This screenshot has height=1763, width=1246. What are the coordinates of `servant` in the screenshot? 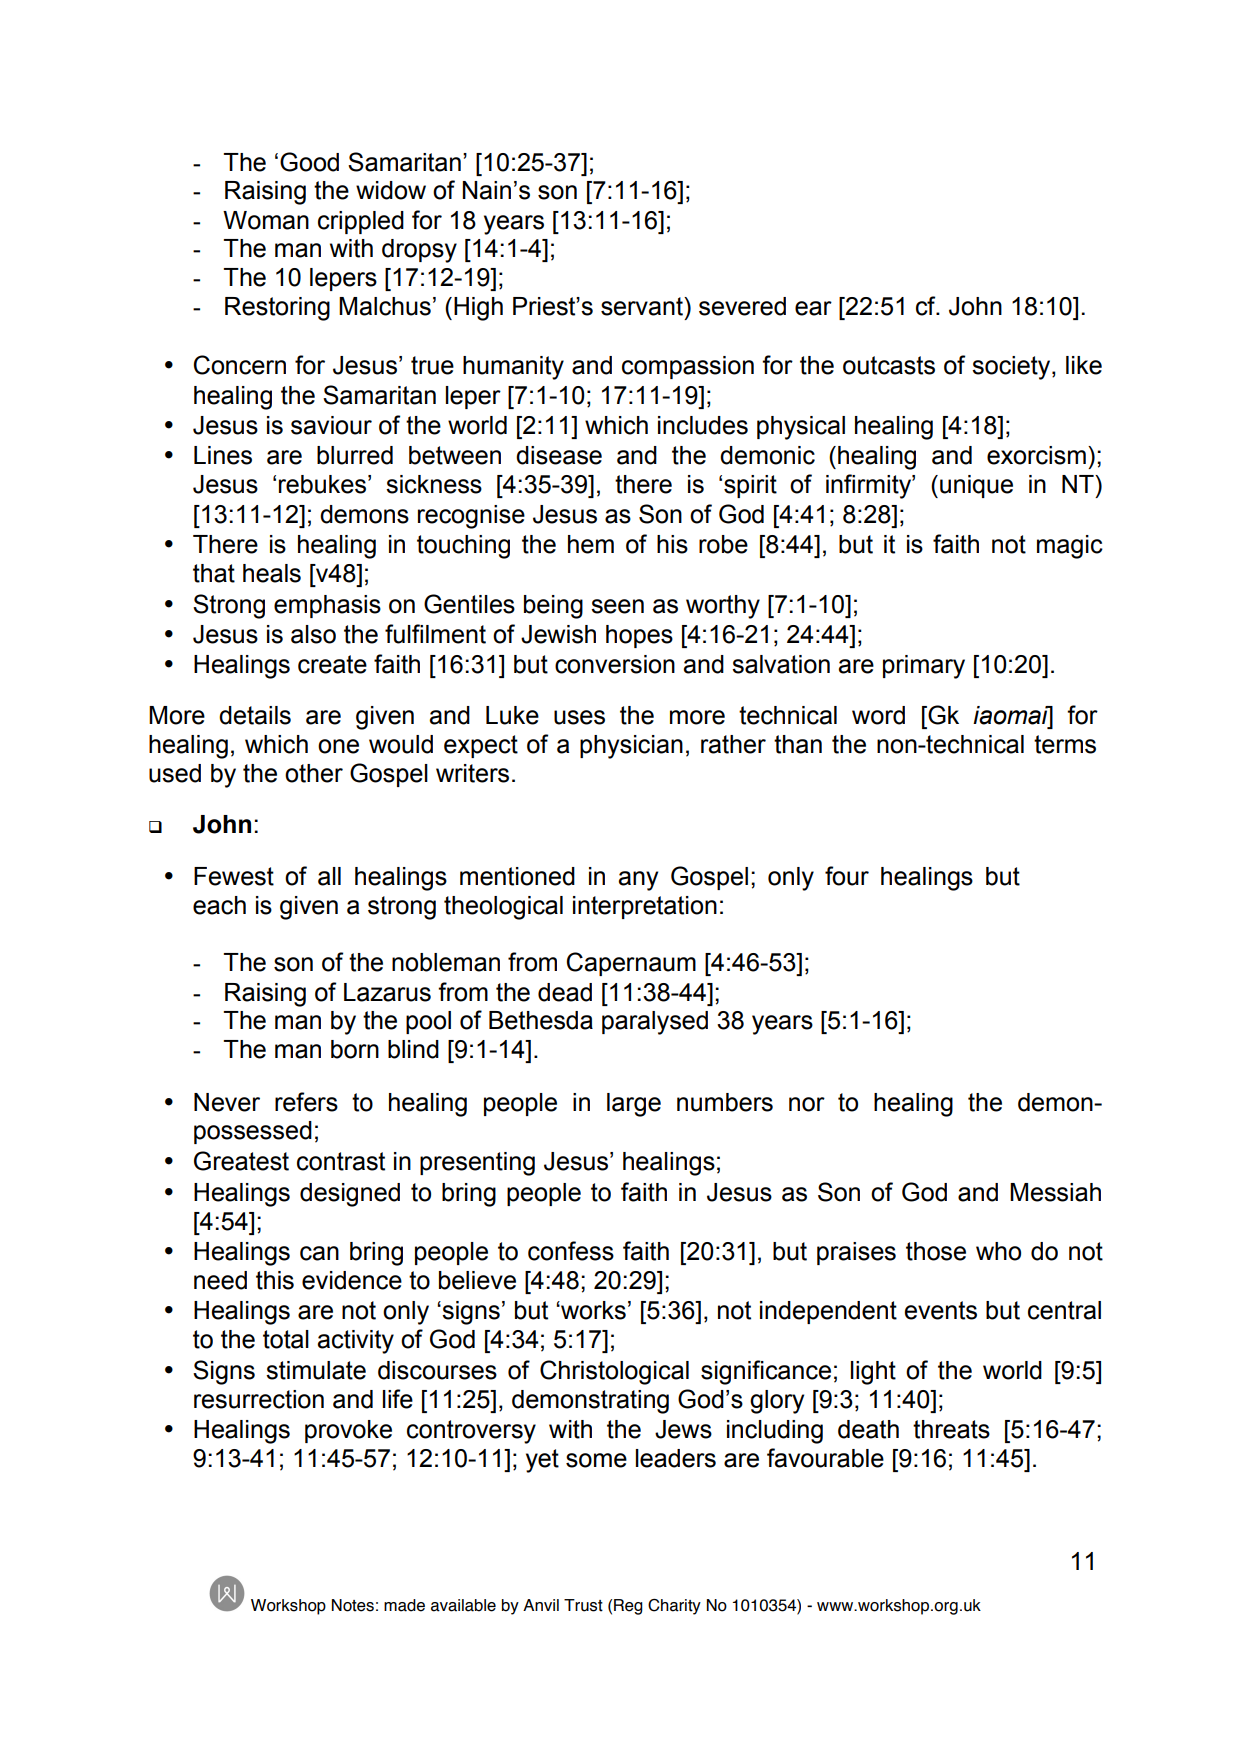 It's located at (643, 306).
